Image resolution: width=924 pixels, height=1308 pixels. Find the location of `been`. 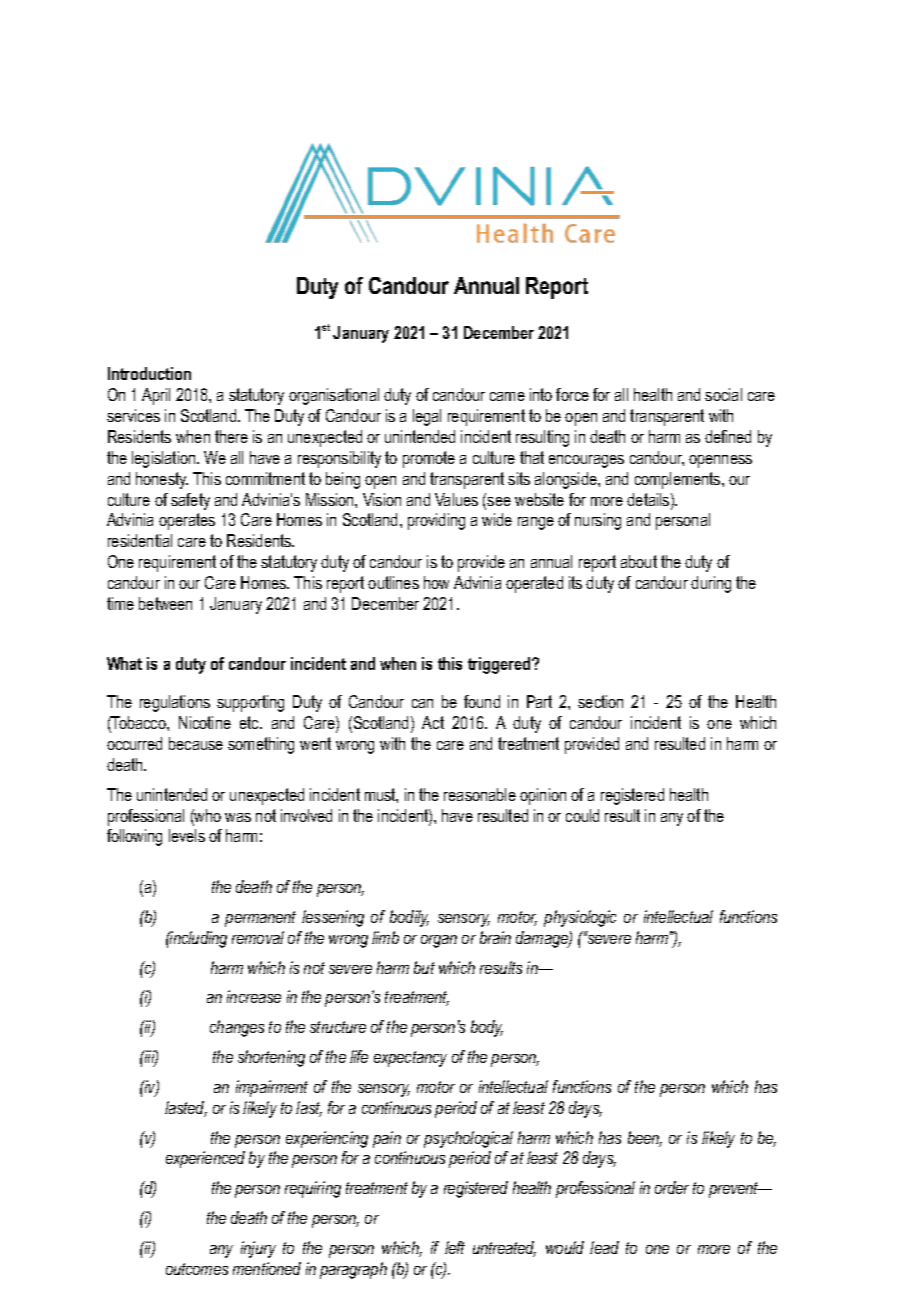

been is located at coordinates (645, 1139).
